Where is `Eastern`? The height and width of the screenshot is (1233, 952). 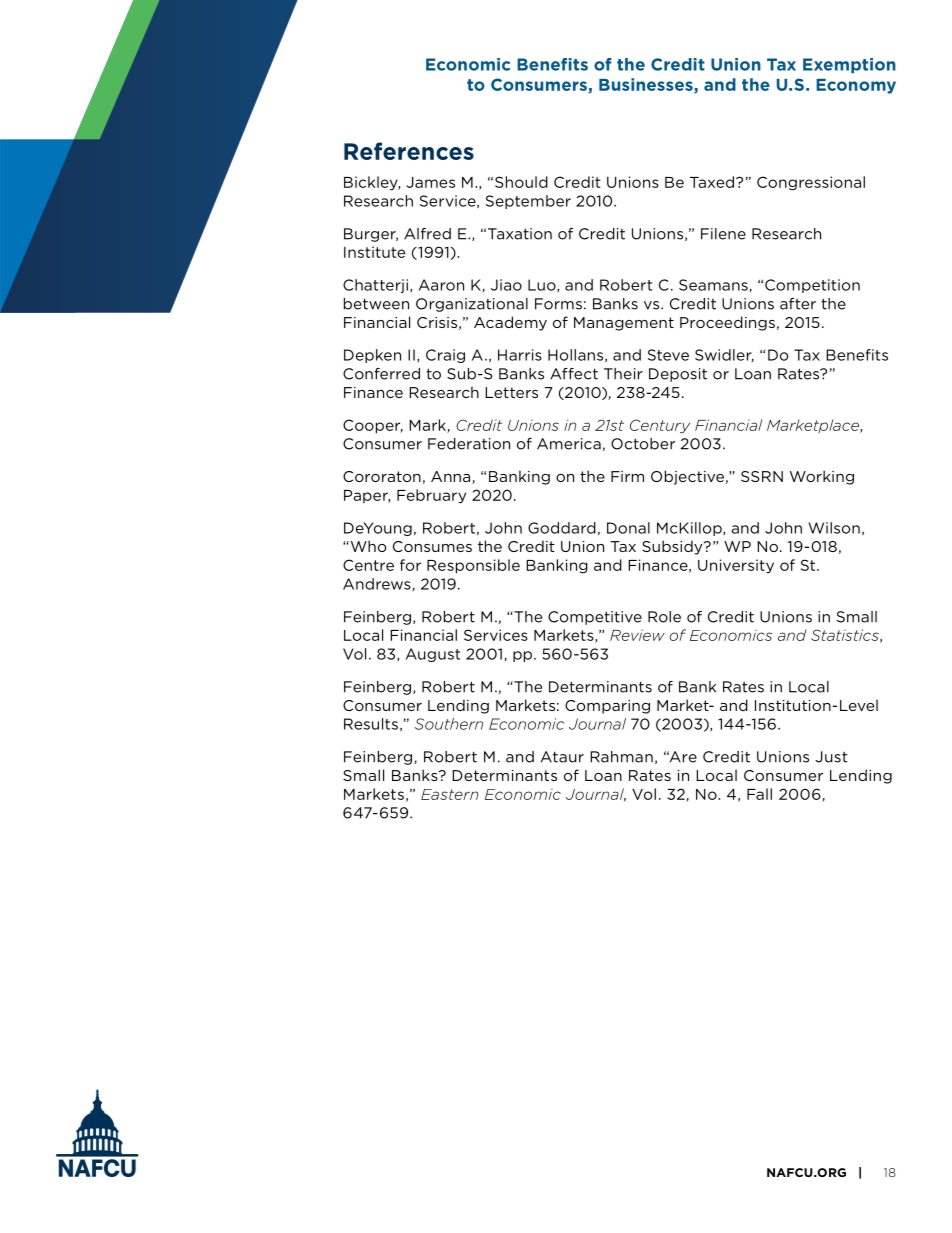 Eastern is located at coordinates (449, 794).
